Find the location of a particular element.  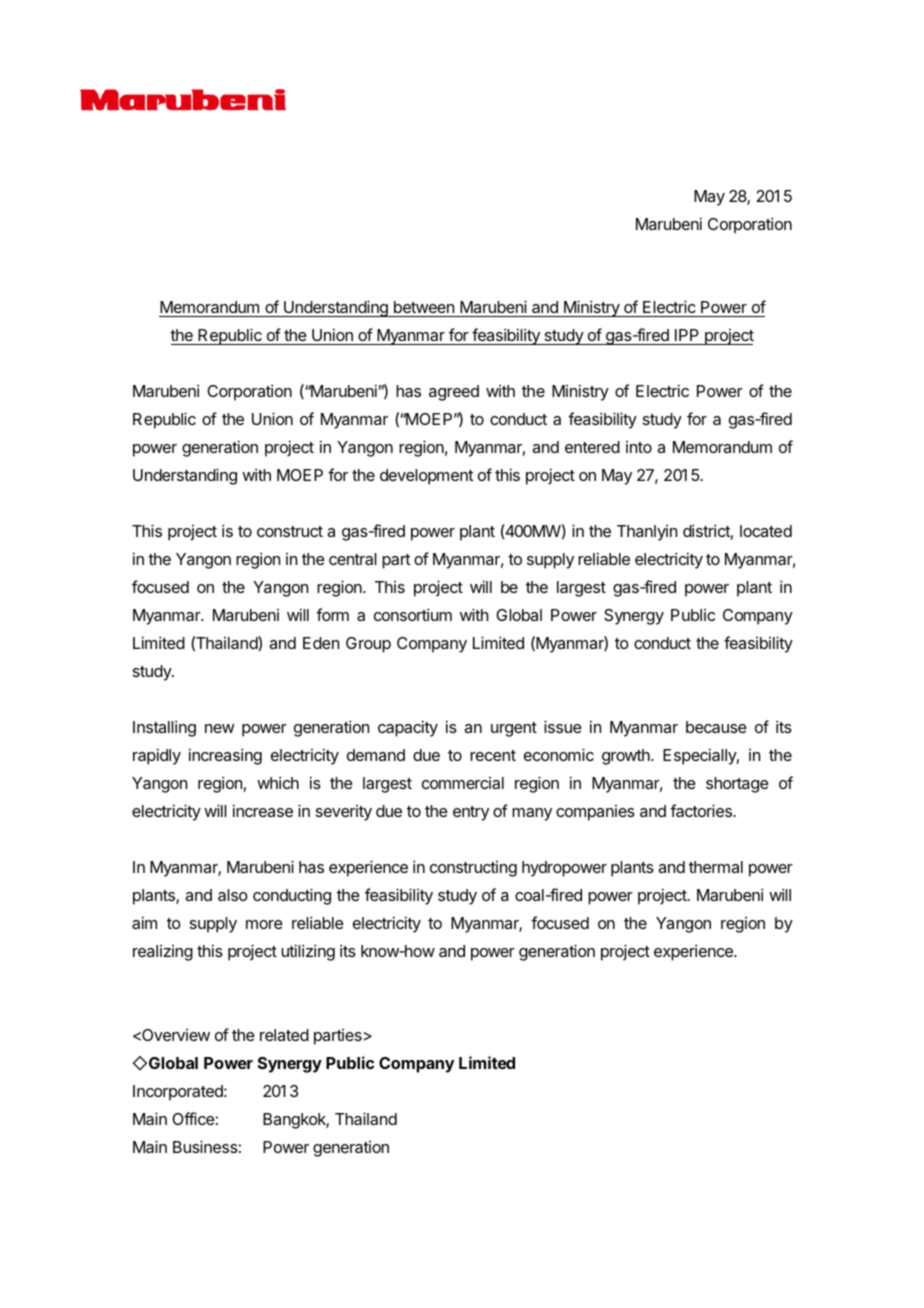

located is located at coordinates (766, 531).
